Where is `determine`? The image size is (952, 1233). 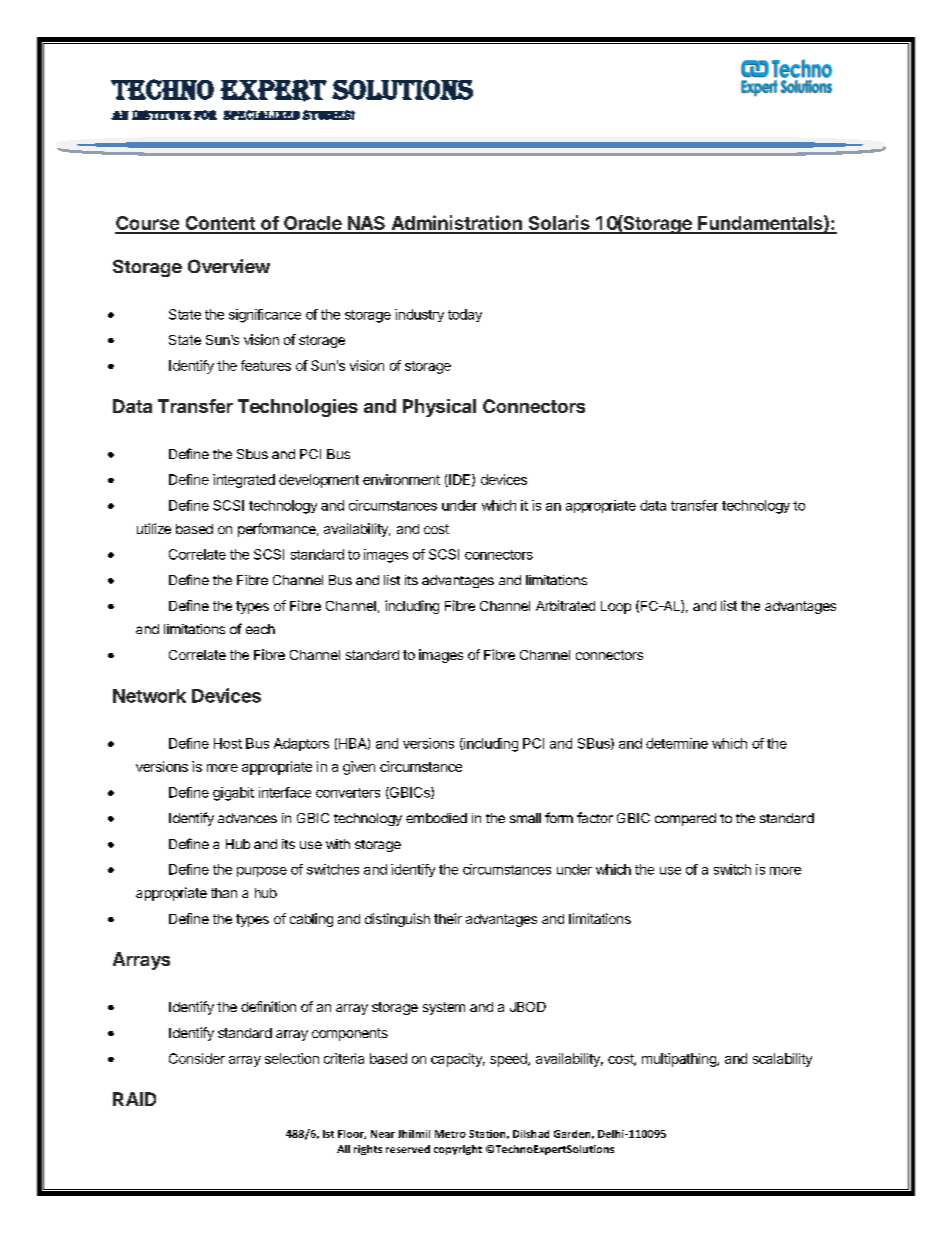 determine is located at coordinates (677, 743).
